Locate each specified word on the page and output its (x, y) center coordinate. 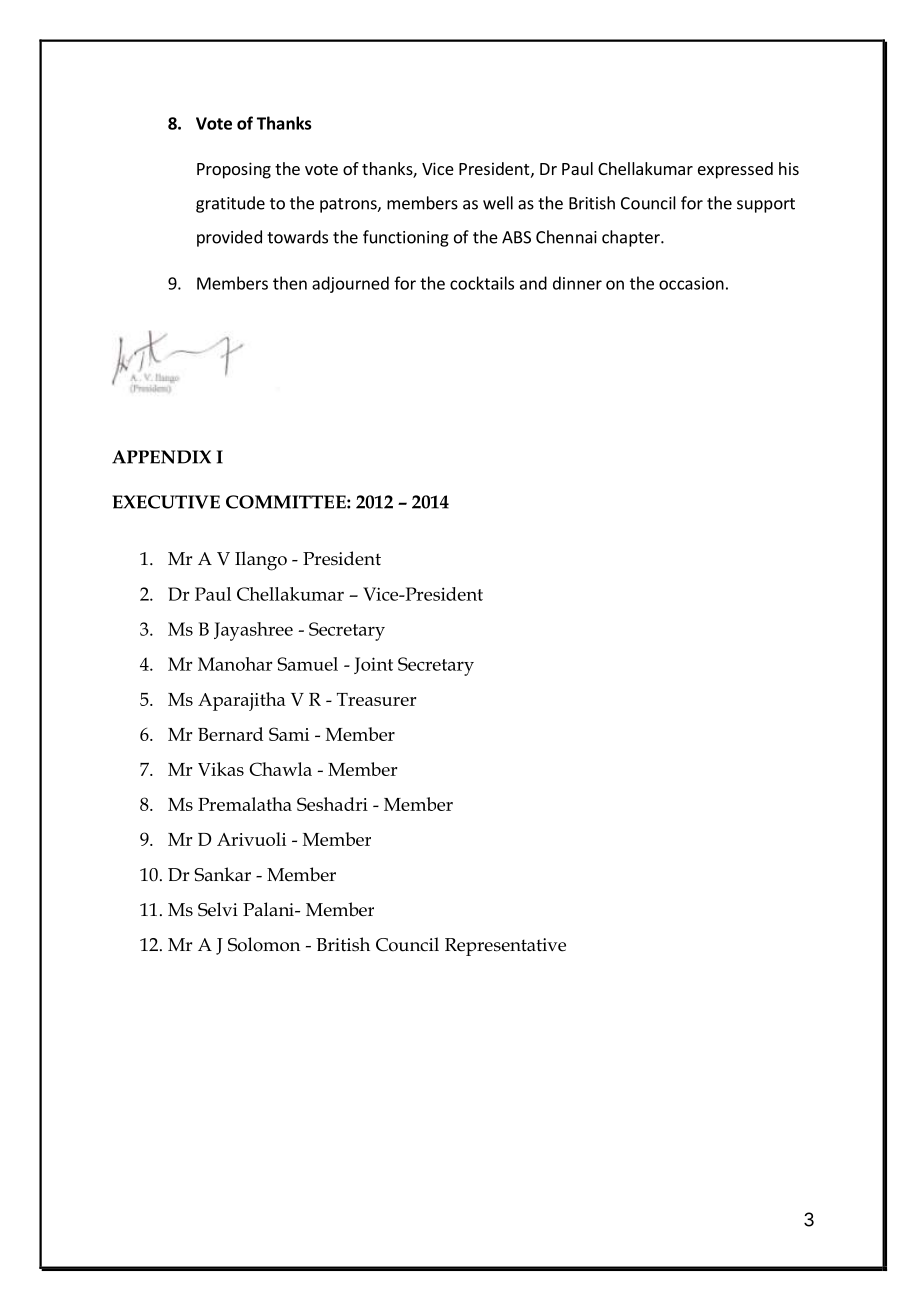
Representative (505, 947)
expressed (735, 170)
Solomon (264, 944)
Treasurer (376, 699)
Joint (373, 665)
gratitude (230, 204)
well (498, 203)
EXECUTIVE (166, 502)
